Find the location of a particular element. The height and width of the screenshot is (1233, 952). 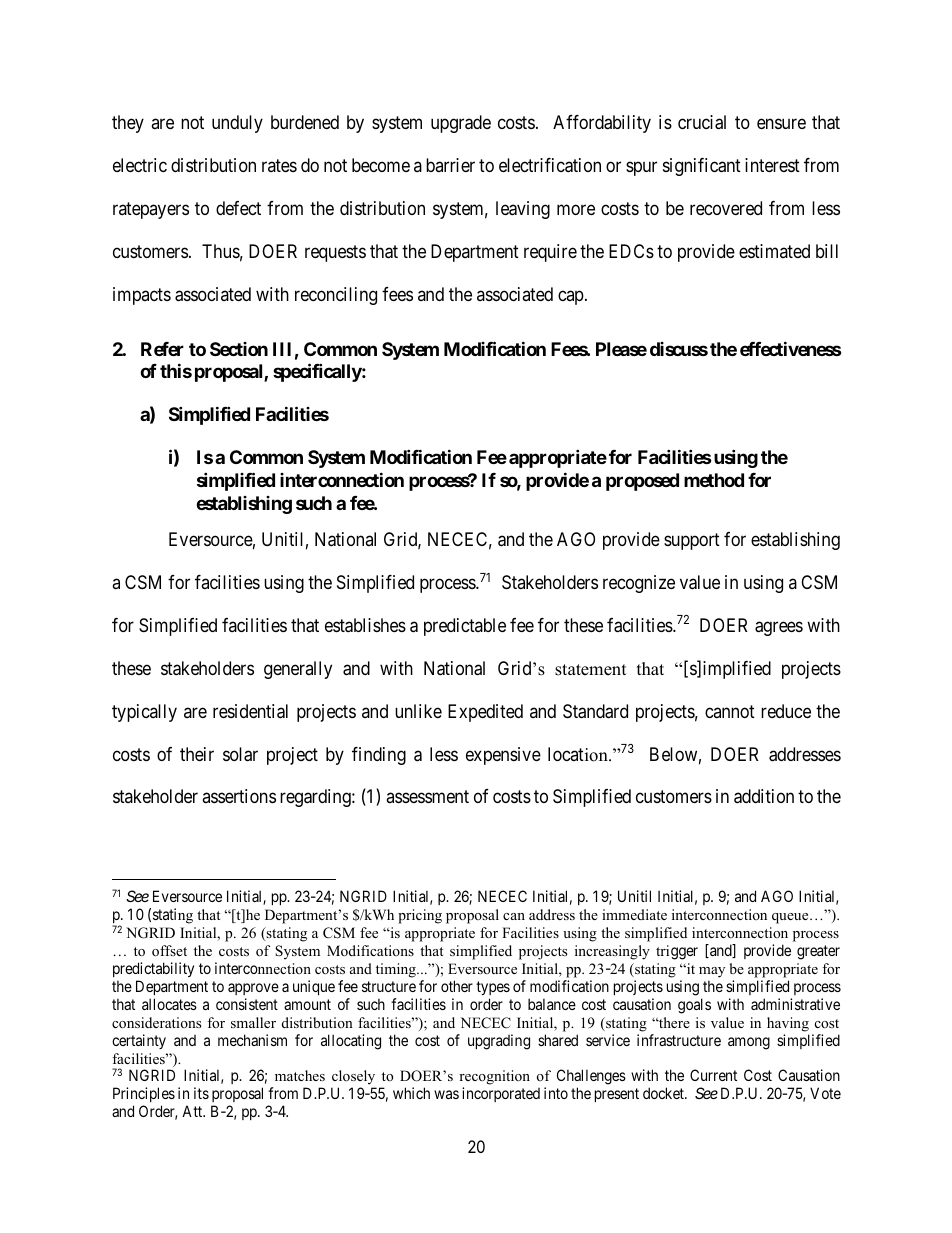

agrees is located at coordinates (779, 628).
